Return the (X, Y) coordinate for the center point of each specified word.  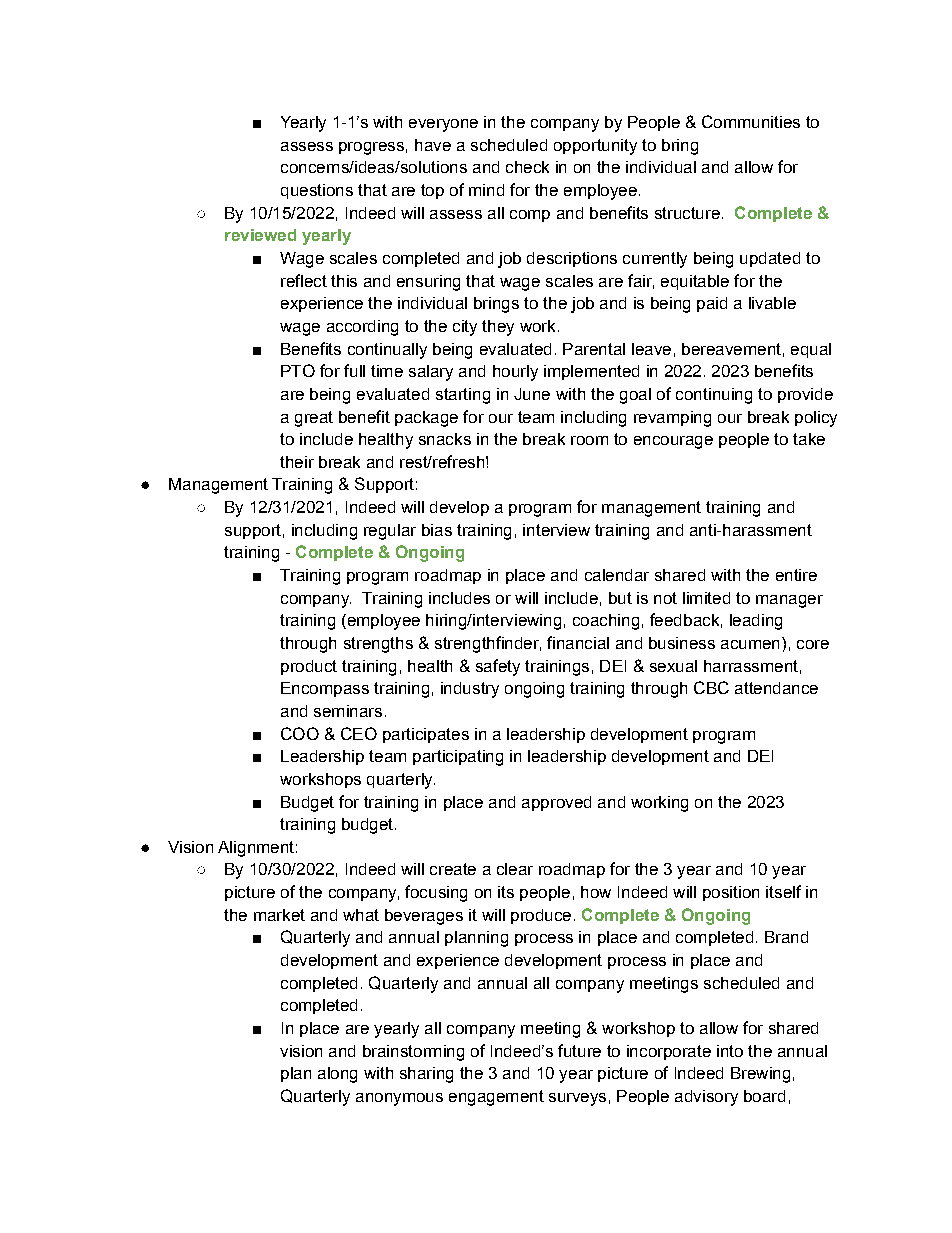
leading (756, 622)
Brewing (760, 1075)
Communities (751, 121)
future (579, 1050)
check (527, 167)
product (309, 667)
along (337, 1075)
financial (578, 642)
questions (317, 191)
